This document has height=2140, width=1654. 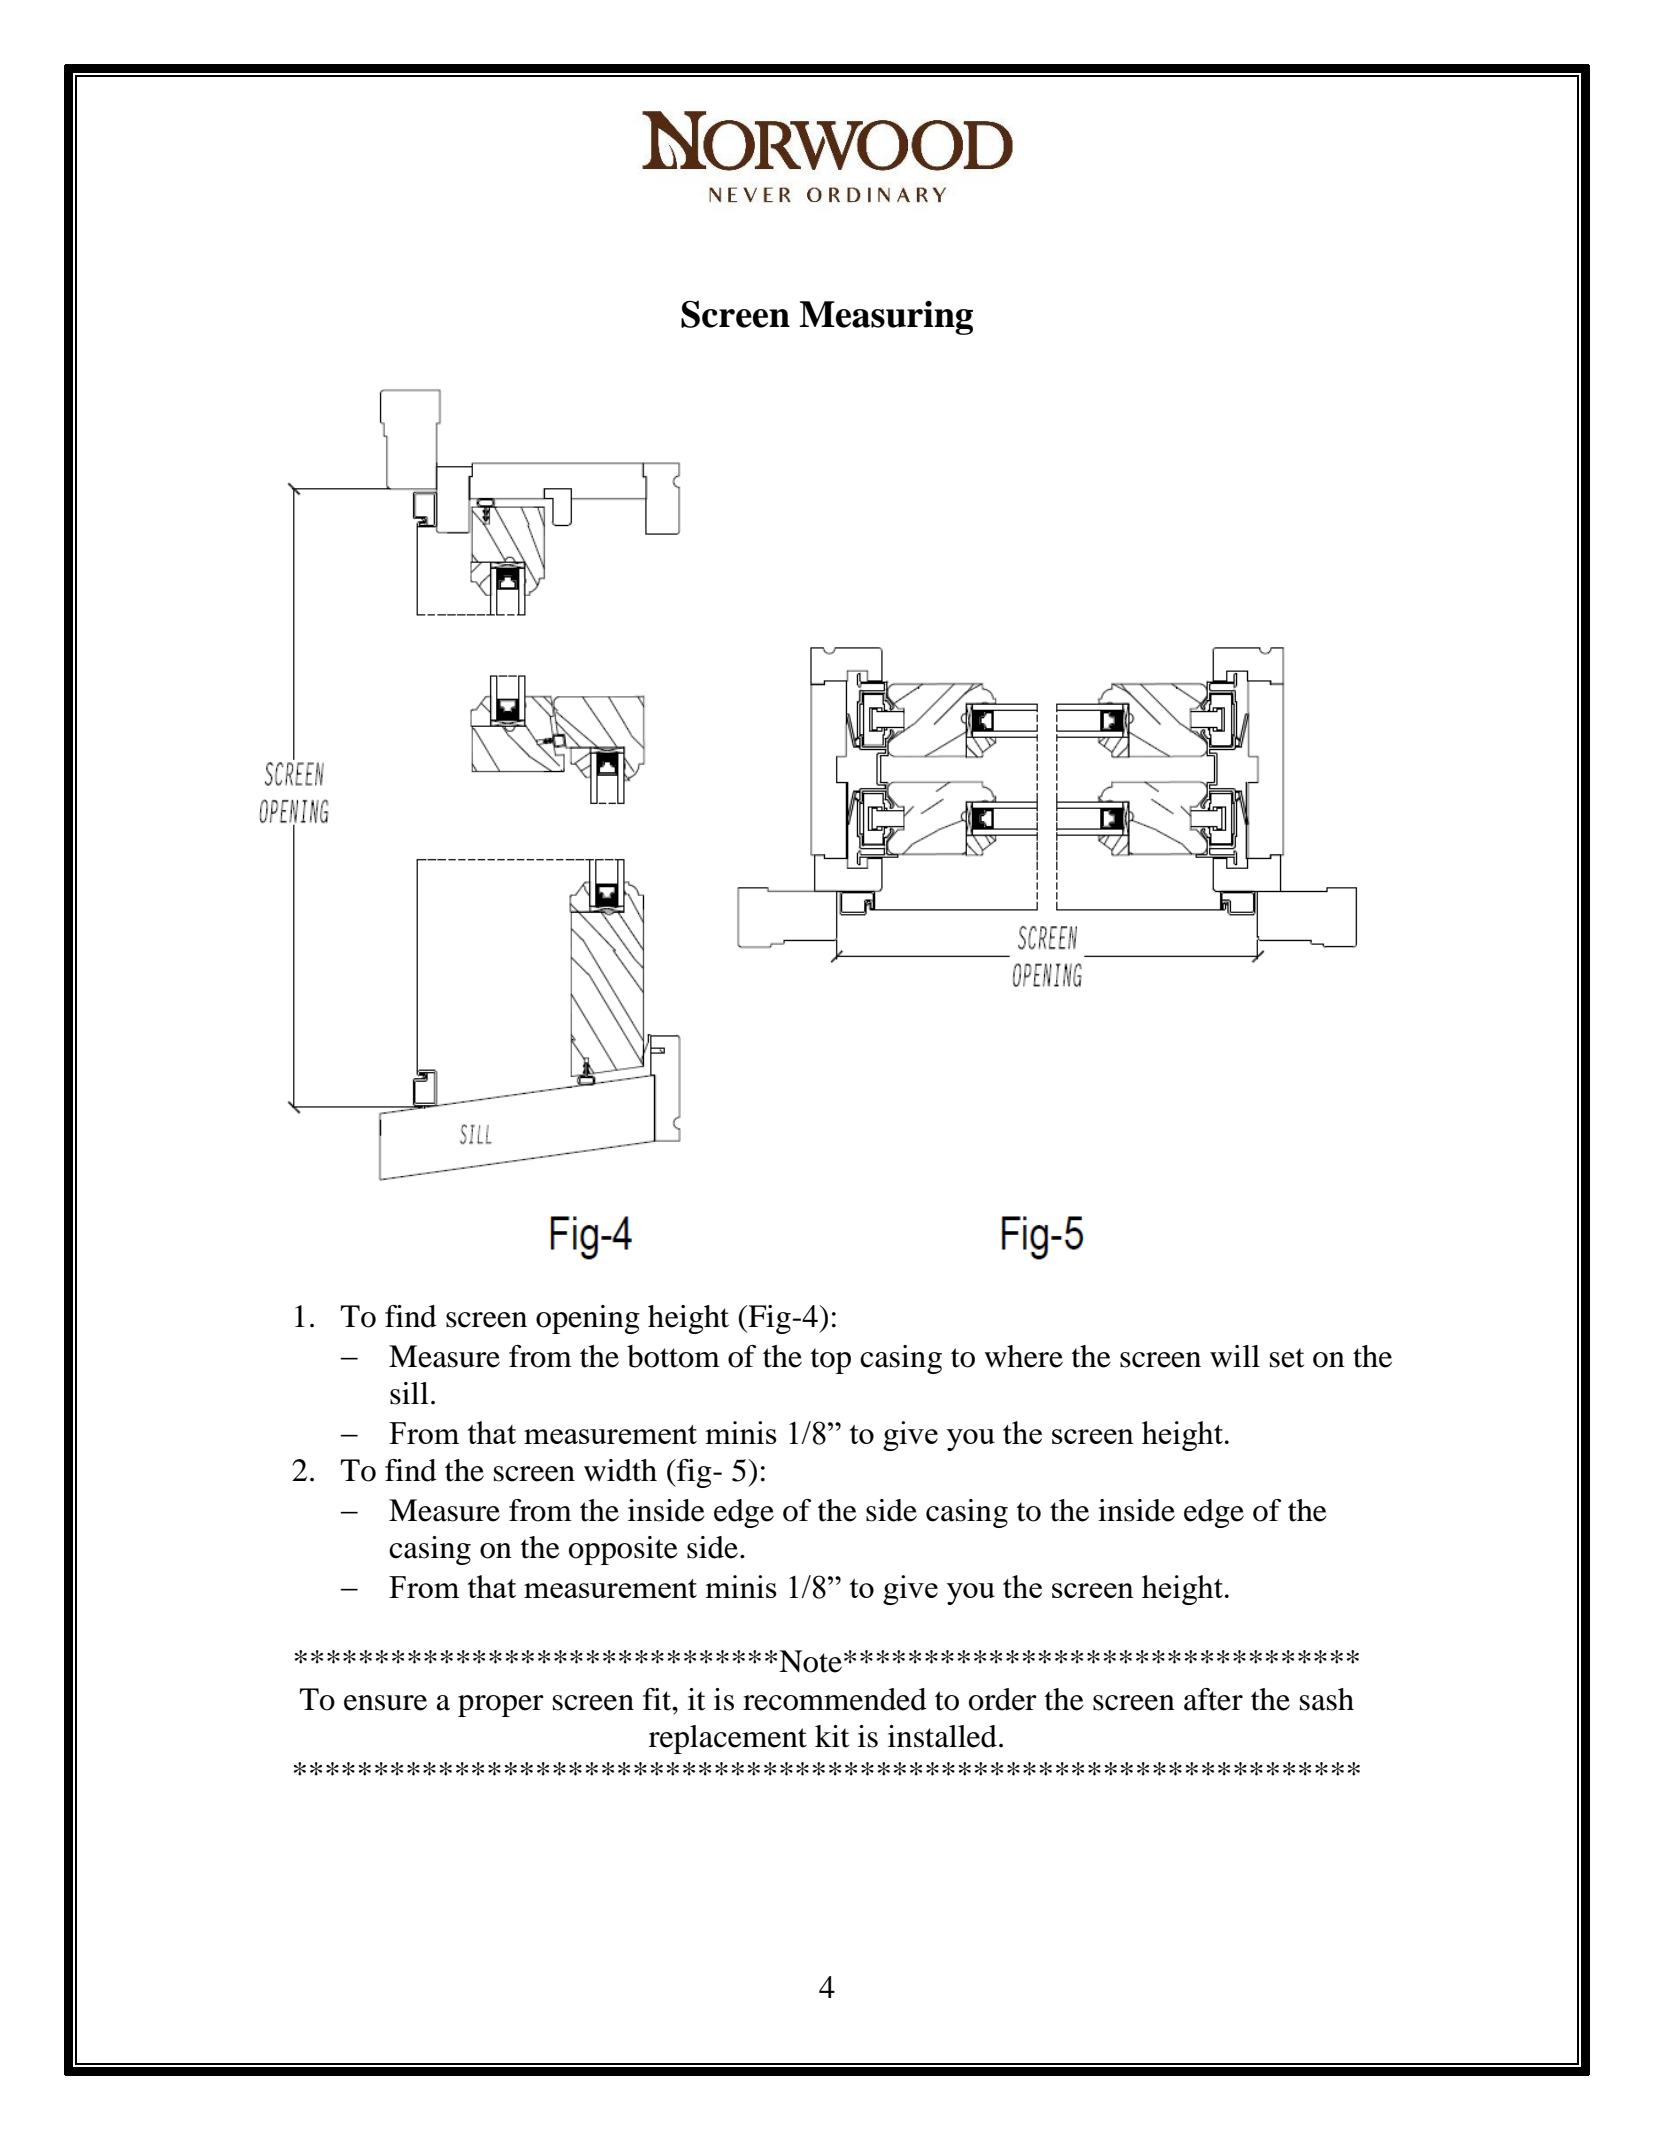 What do you see at coordinates (835, 1699) in the document?
I see `recommended` at bounding box center [835, 1699].
